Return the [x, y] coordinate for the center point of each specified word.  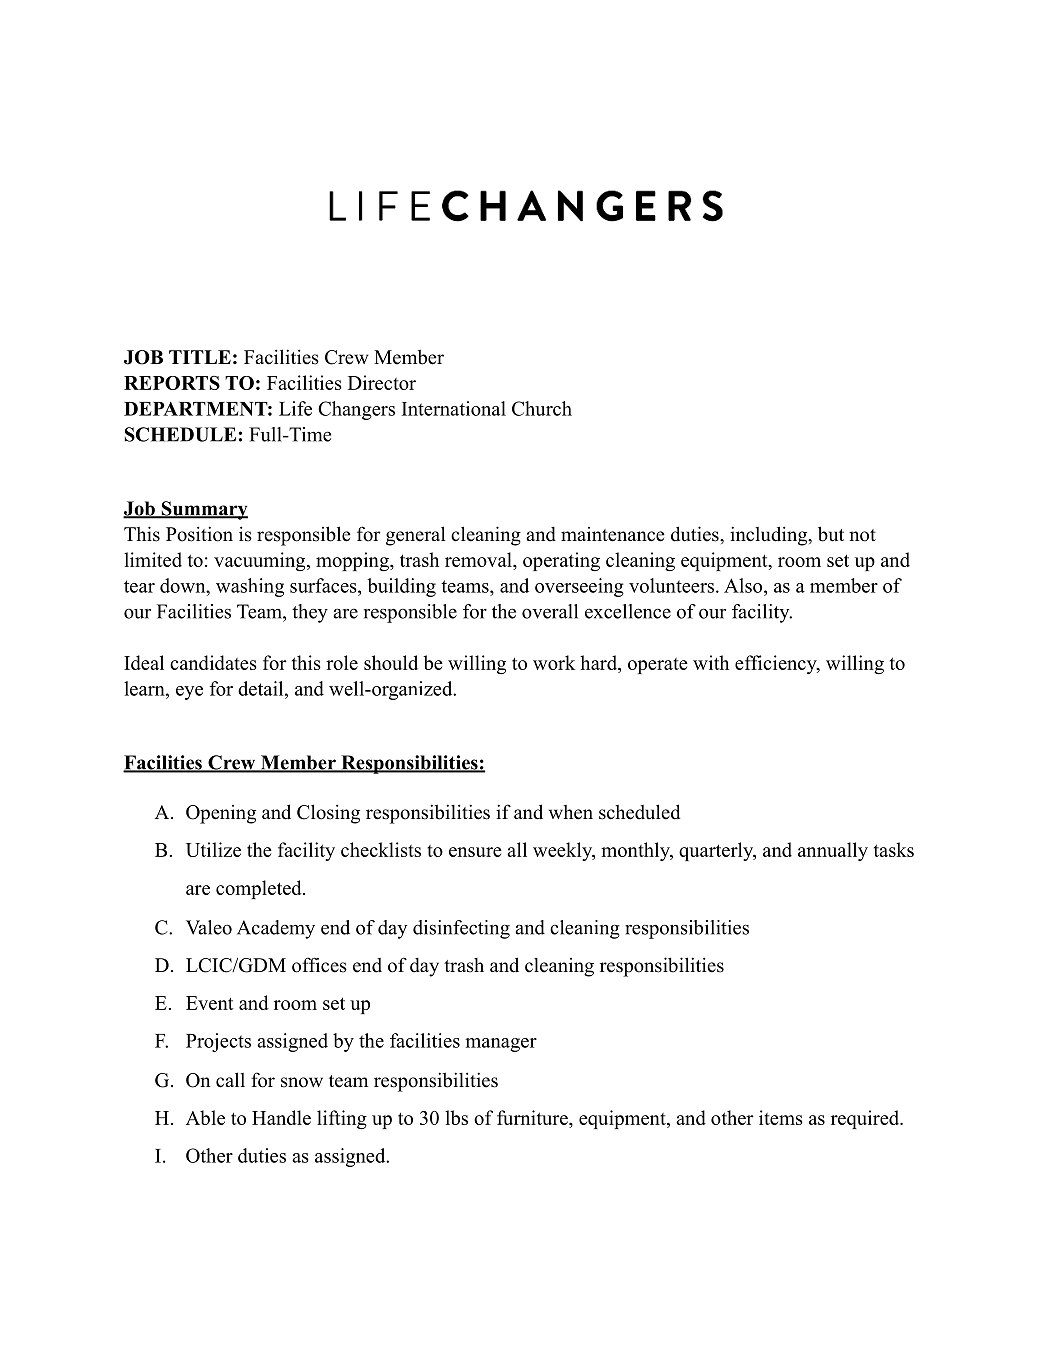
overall [550, 611]
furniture [533, 1117]
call [230, 1080]
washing [250, 587]
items [781, 1117]
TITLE [200, 357]
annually [833, 851]
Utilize [213, 849]
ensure [475, 852]
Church [542, 408]
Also [744, 585]
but [831, 534]
